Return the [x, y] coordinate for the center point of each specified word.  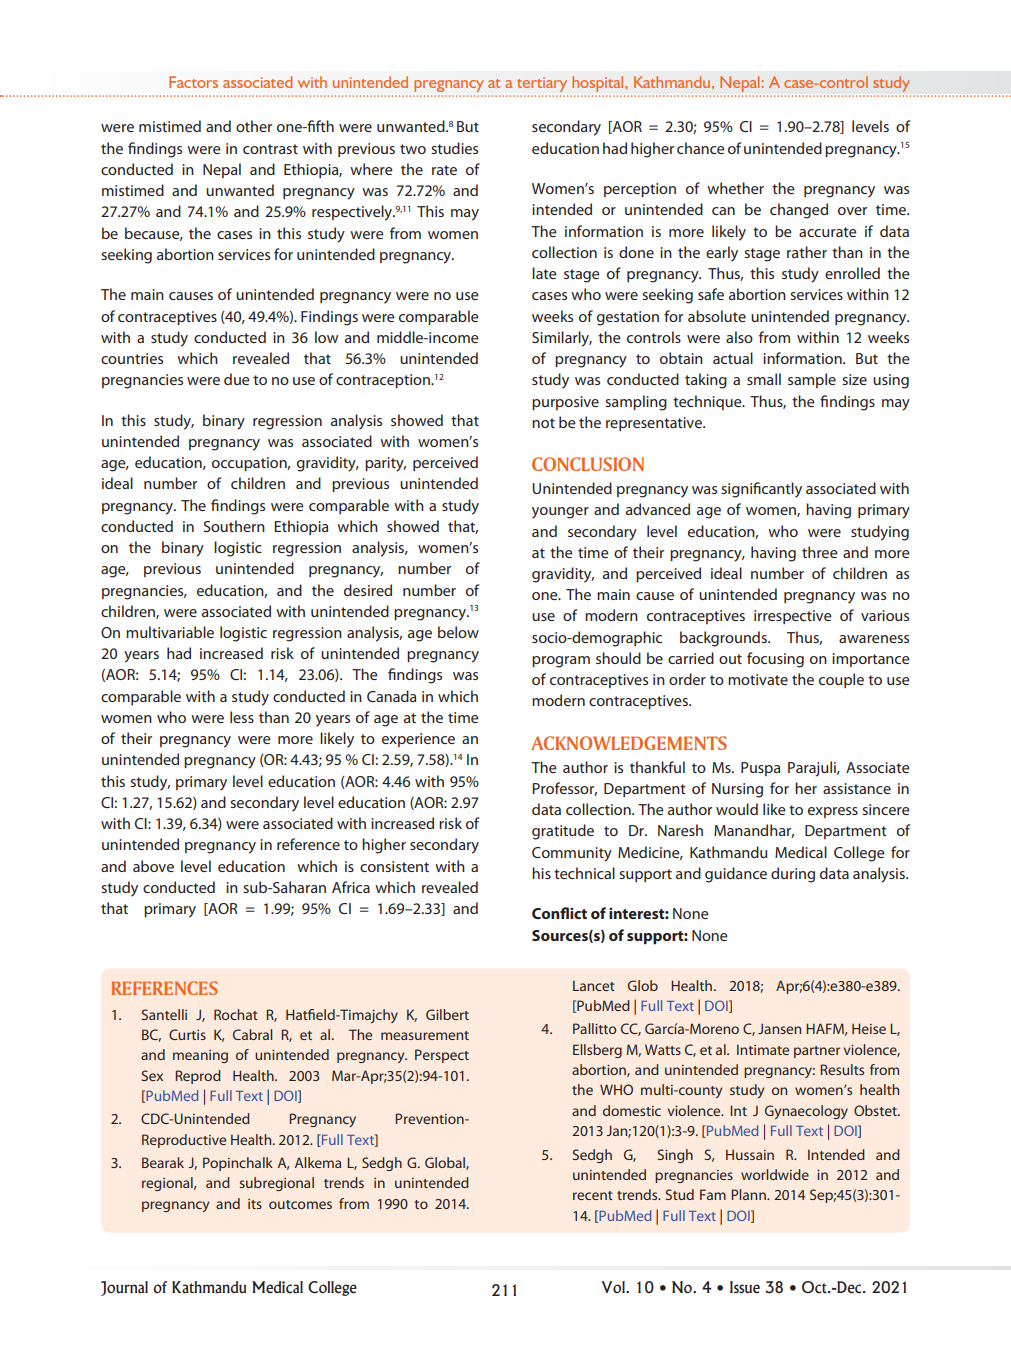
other [254, 126]
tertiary [542, 84]
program [561, 662]
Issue [745, 1287]
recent [593, 1195]
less [242, 717]
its [255, 1204]
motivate [758, 679]
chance [701, 148]
